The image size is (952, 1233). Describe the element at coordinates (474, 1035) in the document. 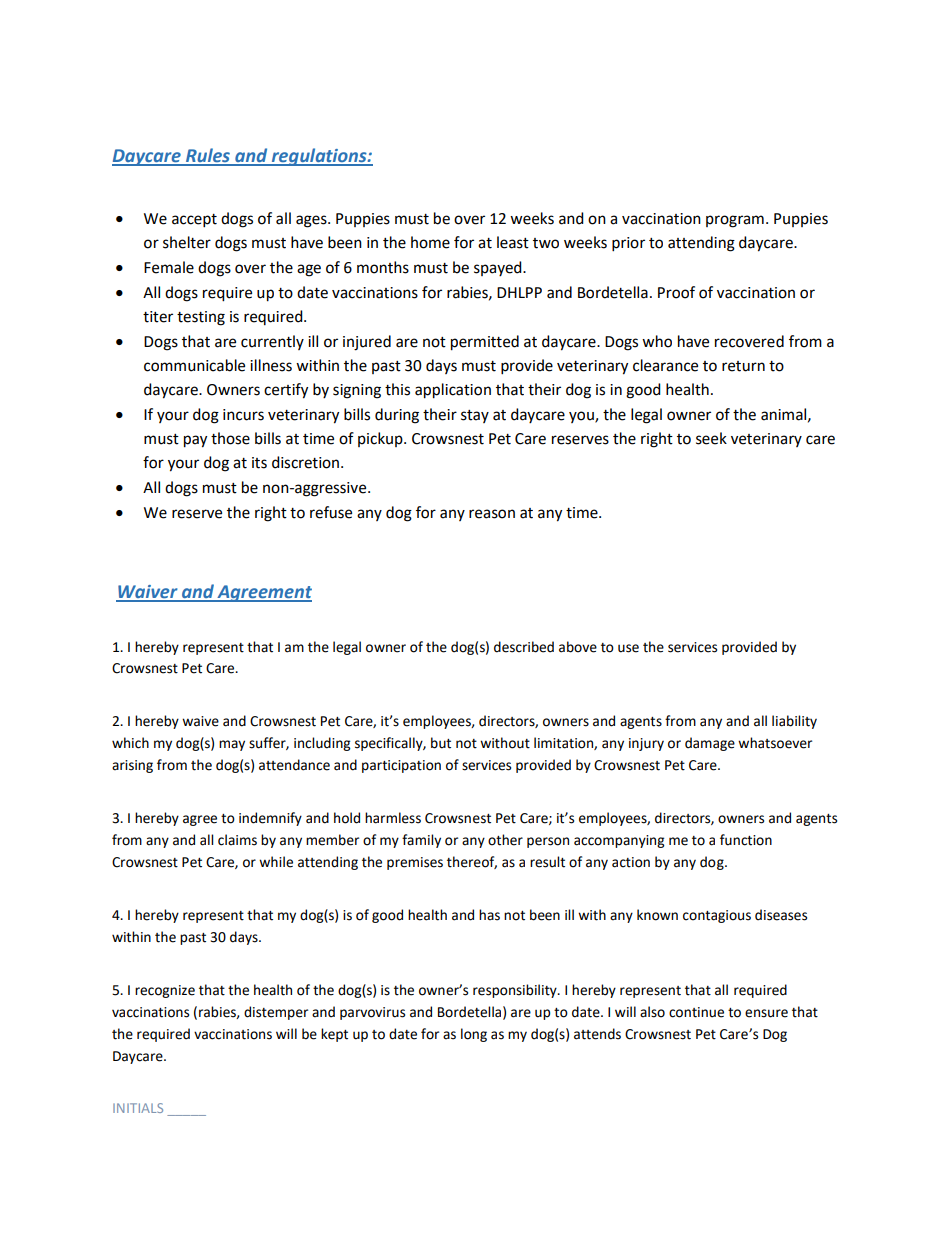

I see `long` at that location.
